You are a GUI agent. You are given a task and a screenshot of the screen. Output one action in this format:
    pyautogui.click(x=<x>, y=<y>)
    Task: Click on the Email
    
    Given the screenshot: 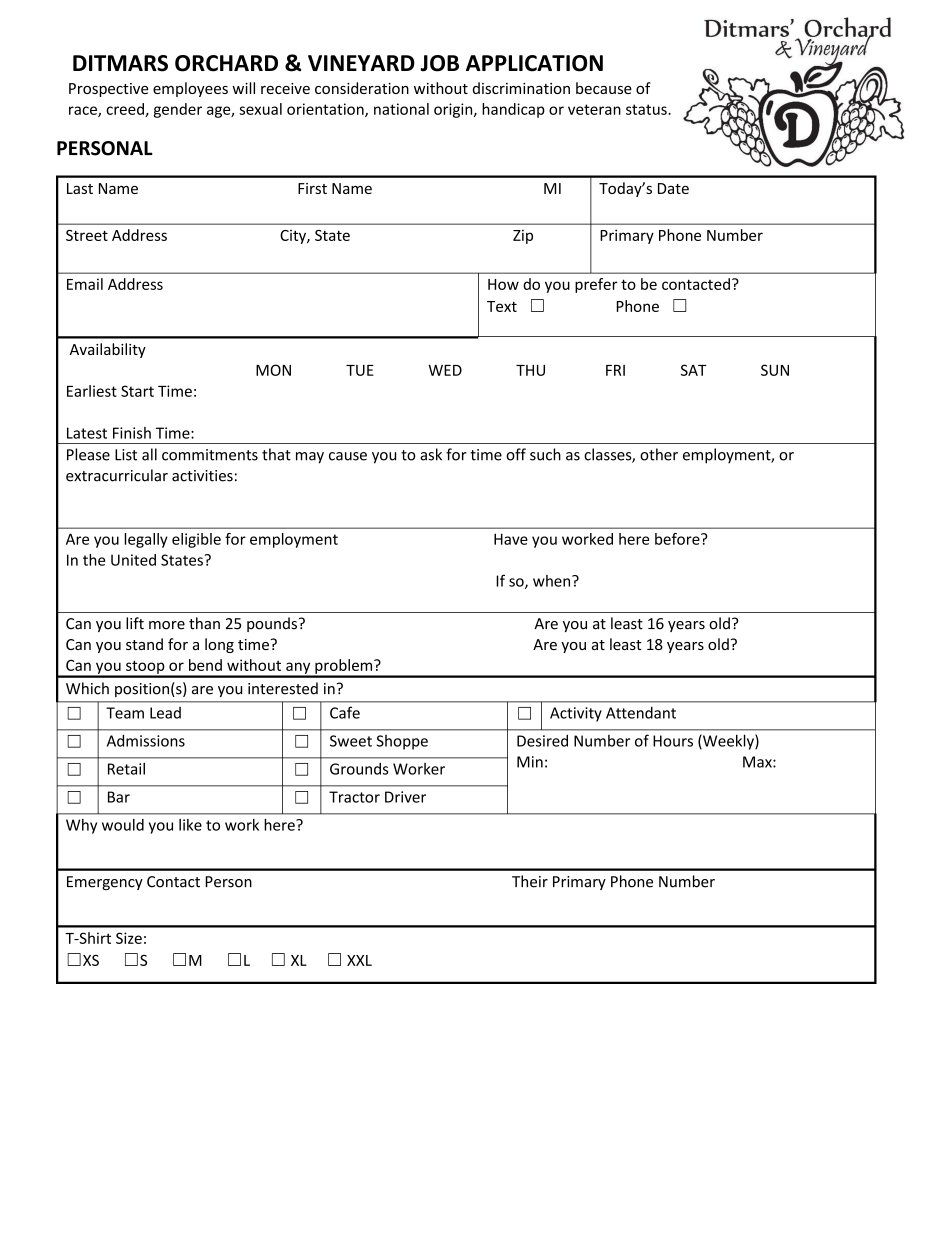 What is the action you would take?
    pyautogui.click(x=85, y=284)
